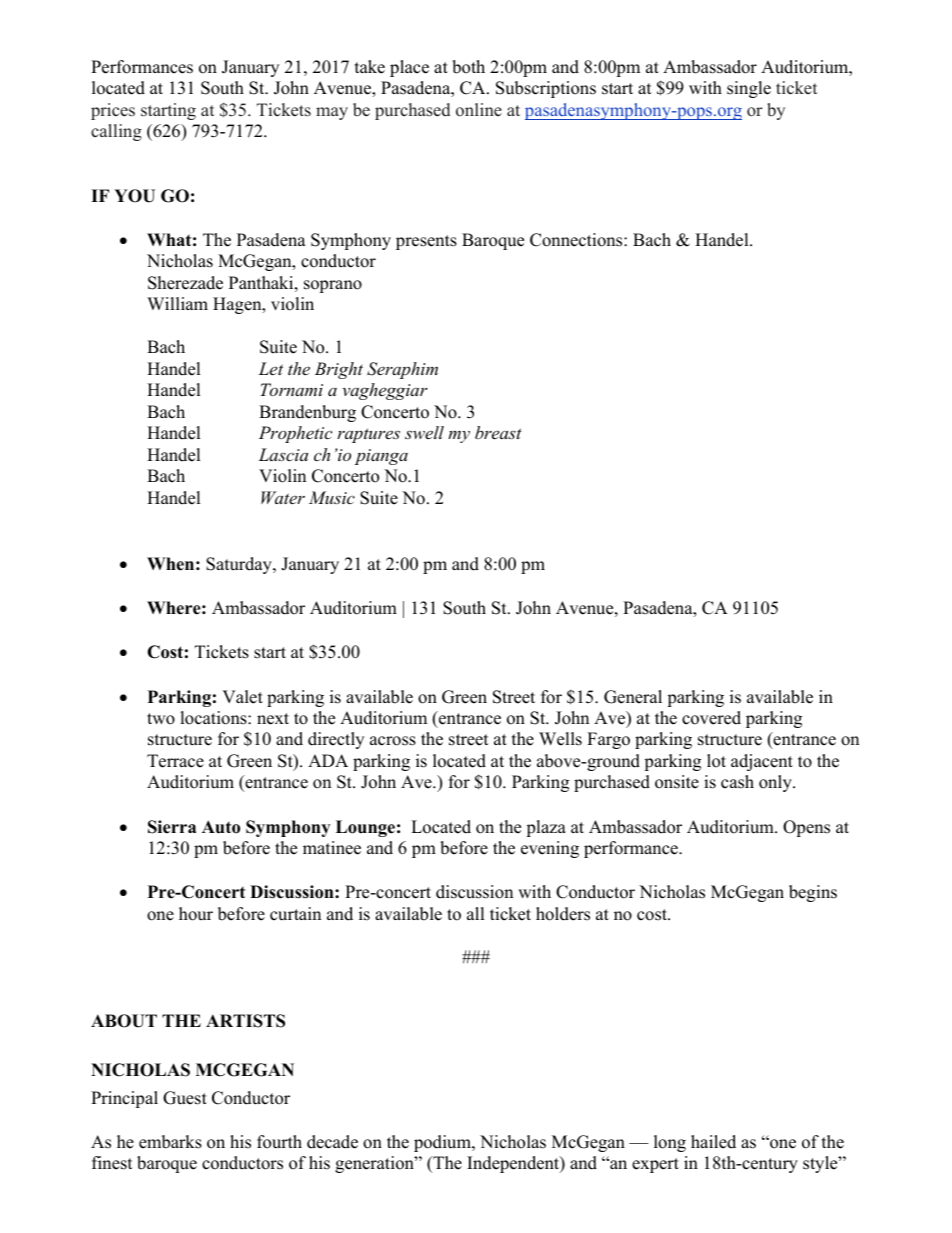 Image resolution: width=952 pixels, height=1233 pixels. What do you see at coordinates (749, 89) in the page?
I see `single` at bounding box center [749, 89].
